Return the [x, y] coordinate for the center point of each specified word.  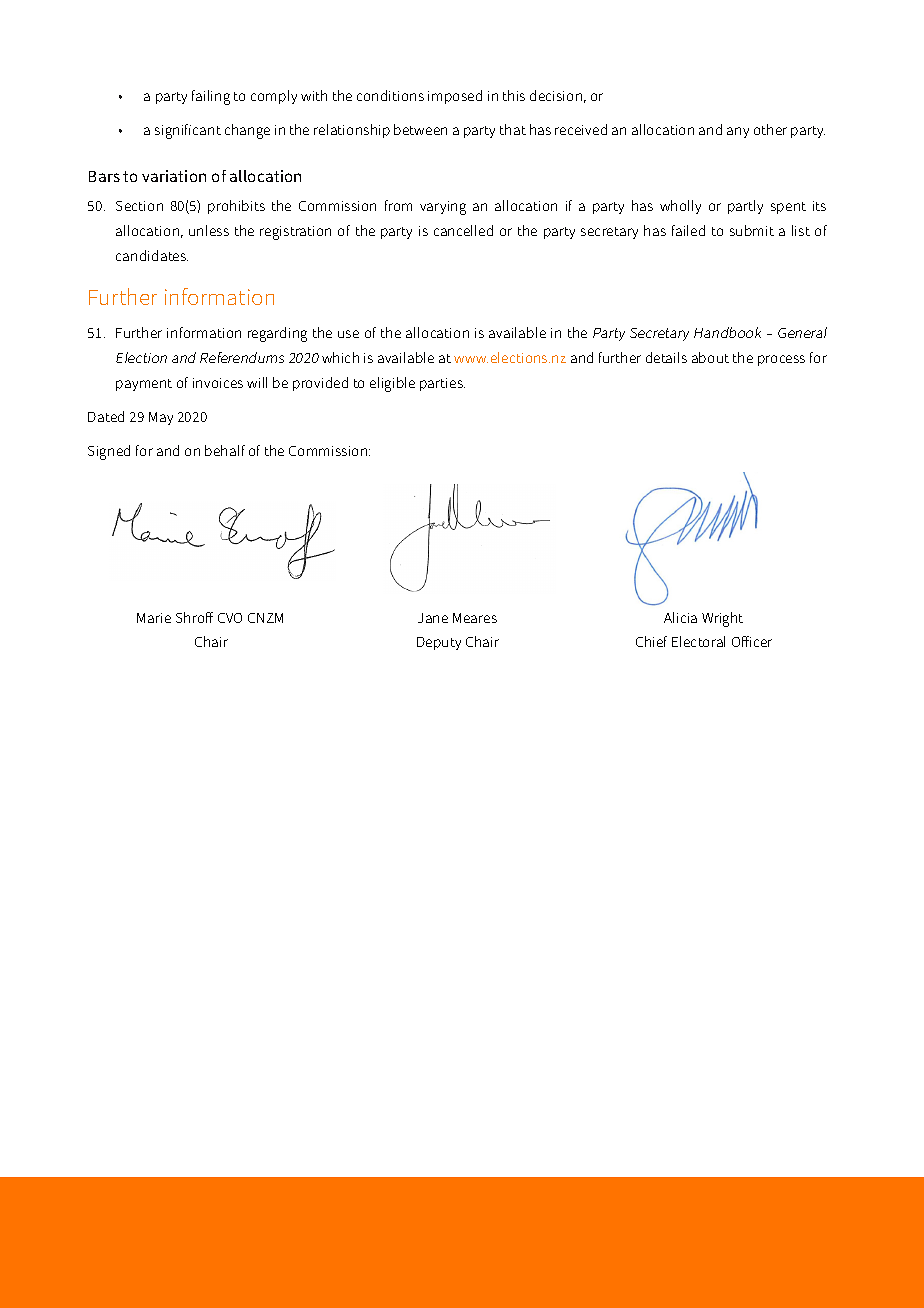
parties [442, 384]
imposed [455, 97]
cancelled [463, 230]
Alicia [680, 617]
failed [688, 230]
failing [211, 97]
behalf [225, 450]
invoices [218, 383]
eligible [392, 384]
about [710, 357]
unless [209, 230]
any [738, 132]
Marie [154, 618]
